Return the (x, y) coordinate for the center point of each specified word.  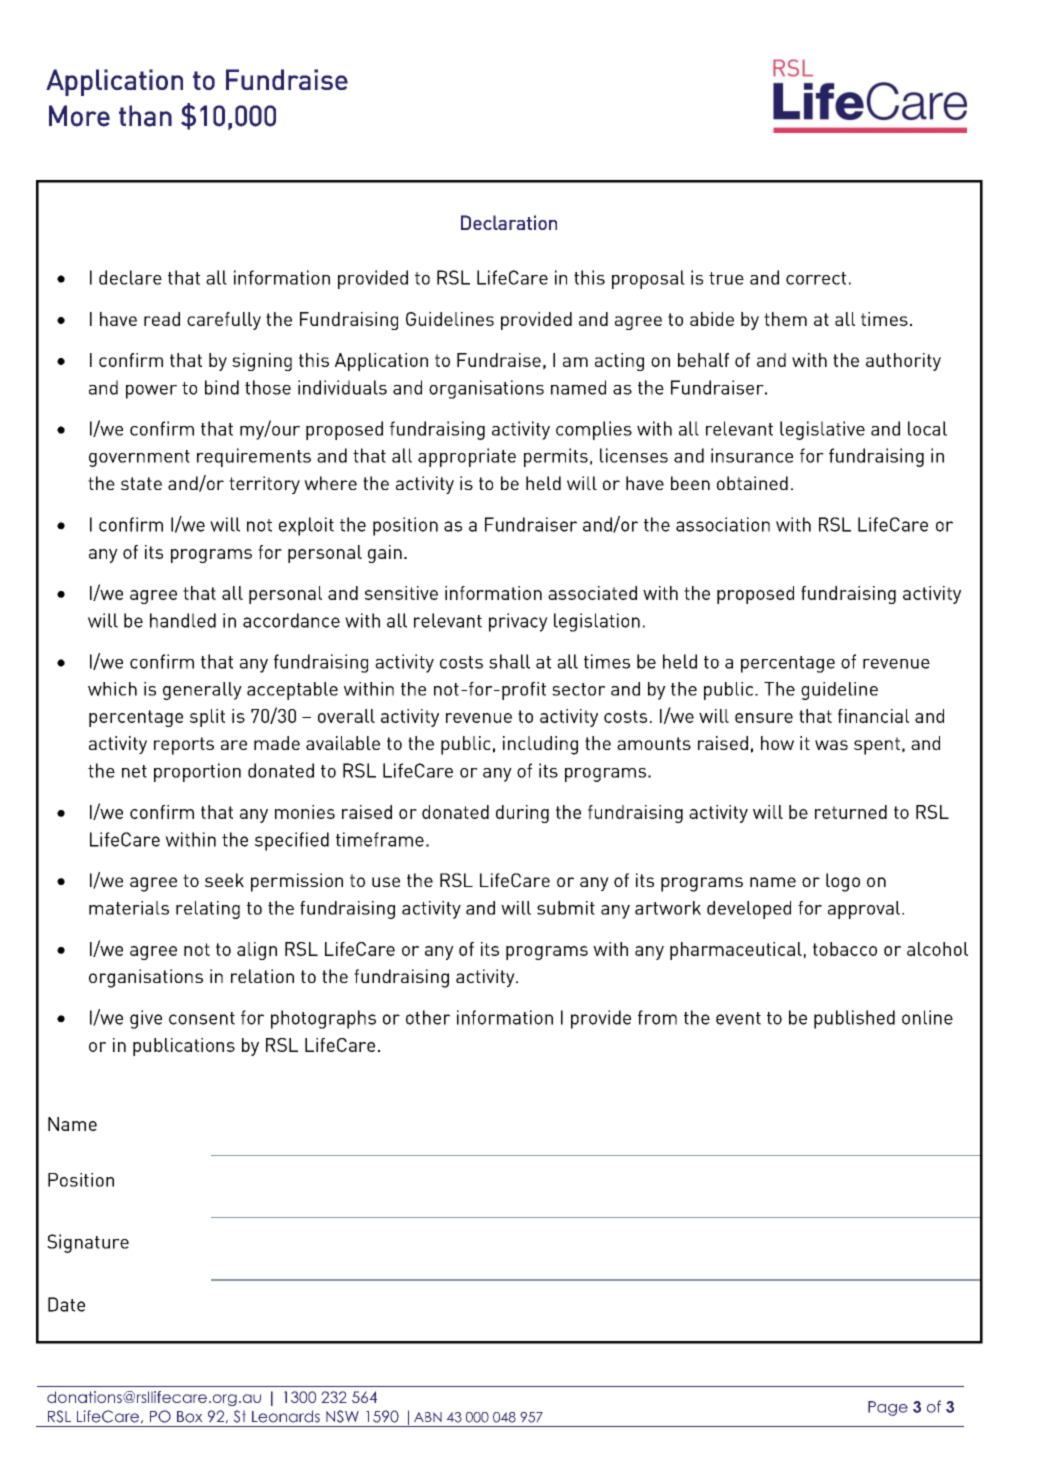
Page (888, 1408)
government (139, 458)
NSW (342, 1416)
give (146, 1019)
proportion (197, 772)
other (428, 1017)
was (831, 745)
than (145, 116)
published (854, 1019)
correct (816, 278)
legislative (822, 430)
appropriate (467, 457)
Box (190, 1417)
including (540, 745)
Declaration (509, 222)
